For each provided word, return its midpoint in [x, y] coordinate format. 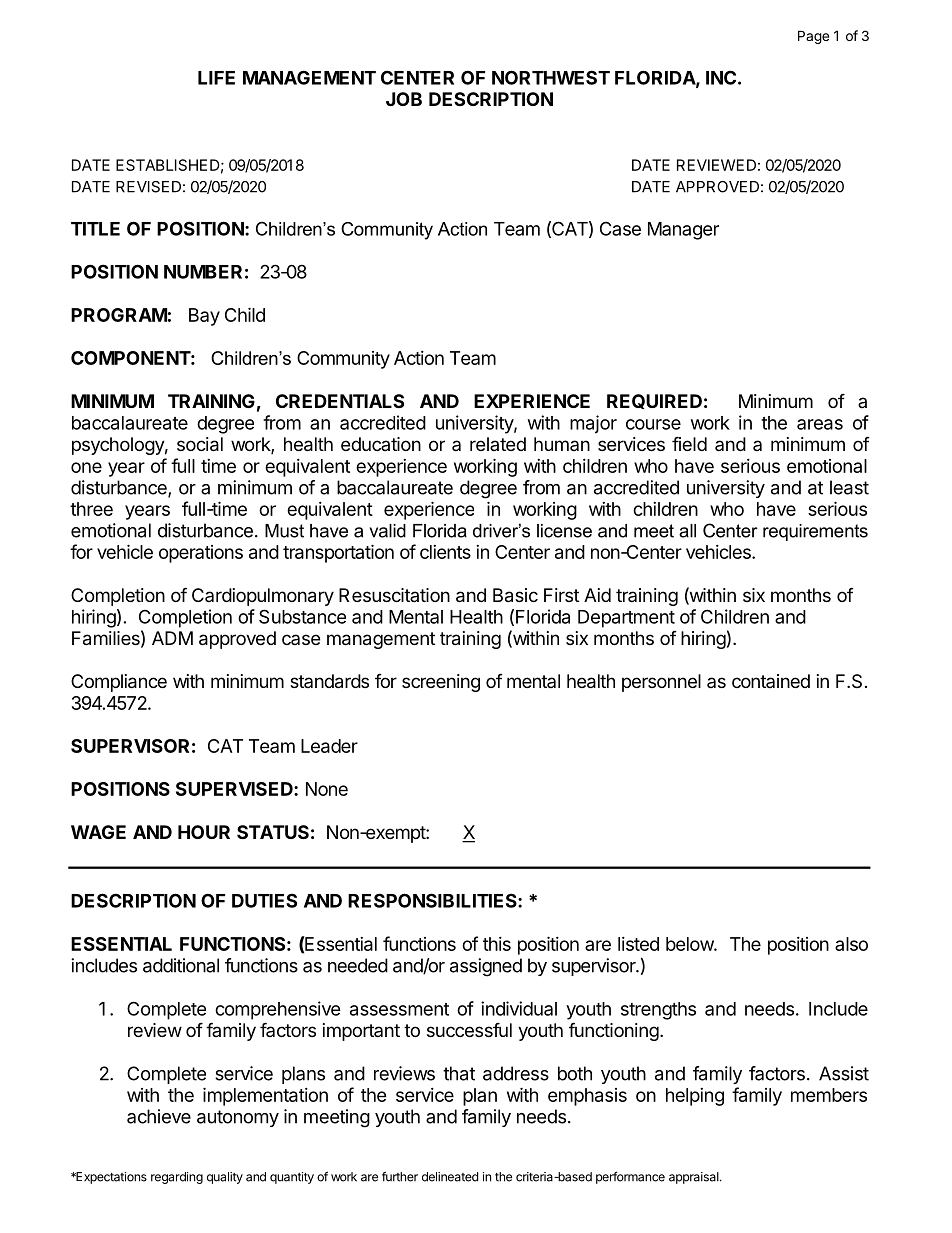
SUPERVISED [235, 789]
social [200, 444]
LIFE [216, 78]
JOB [404, 99]
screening [441, 683]
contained [771, 681]
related [498, 444]
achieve [159, 1116]
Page [813, 37]
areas [820, 424]
